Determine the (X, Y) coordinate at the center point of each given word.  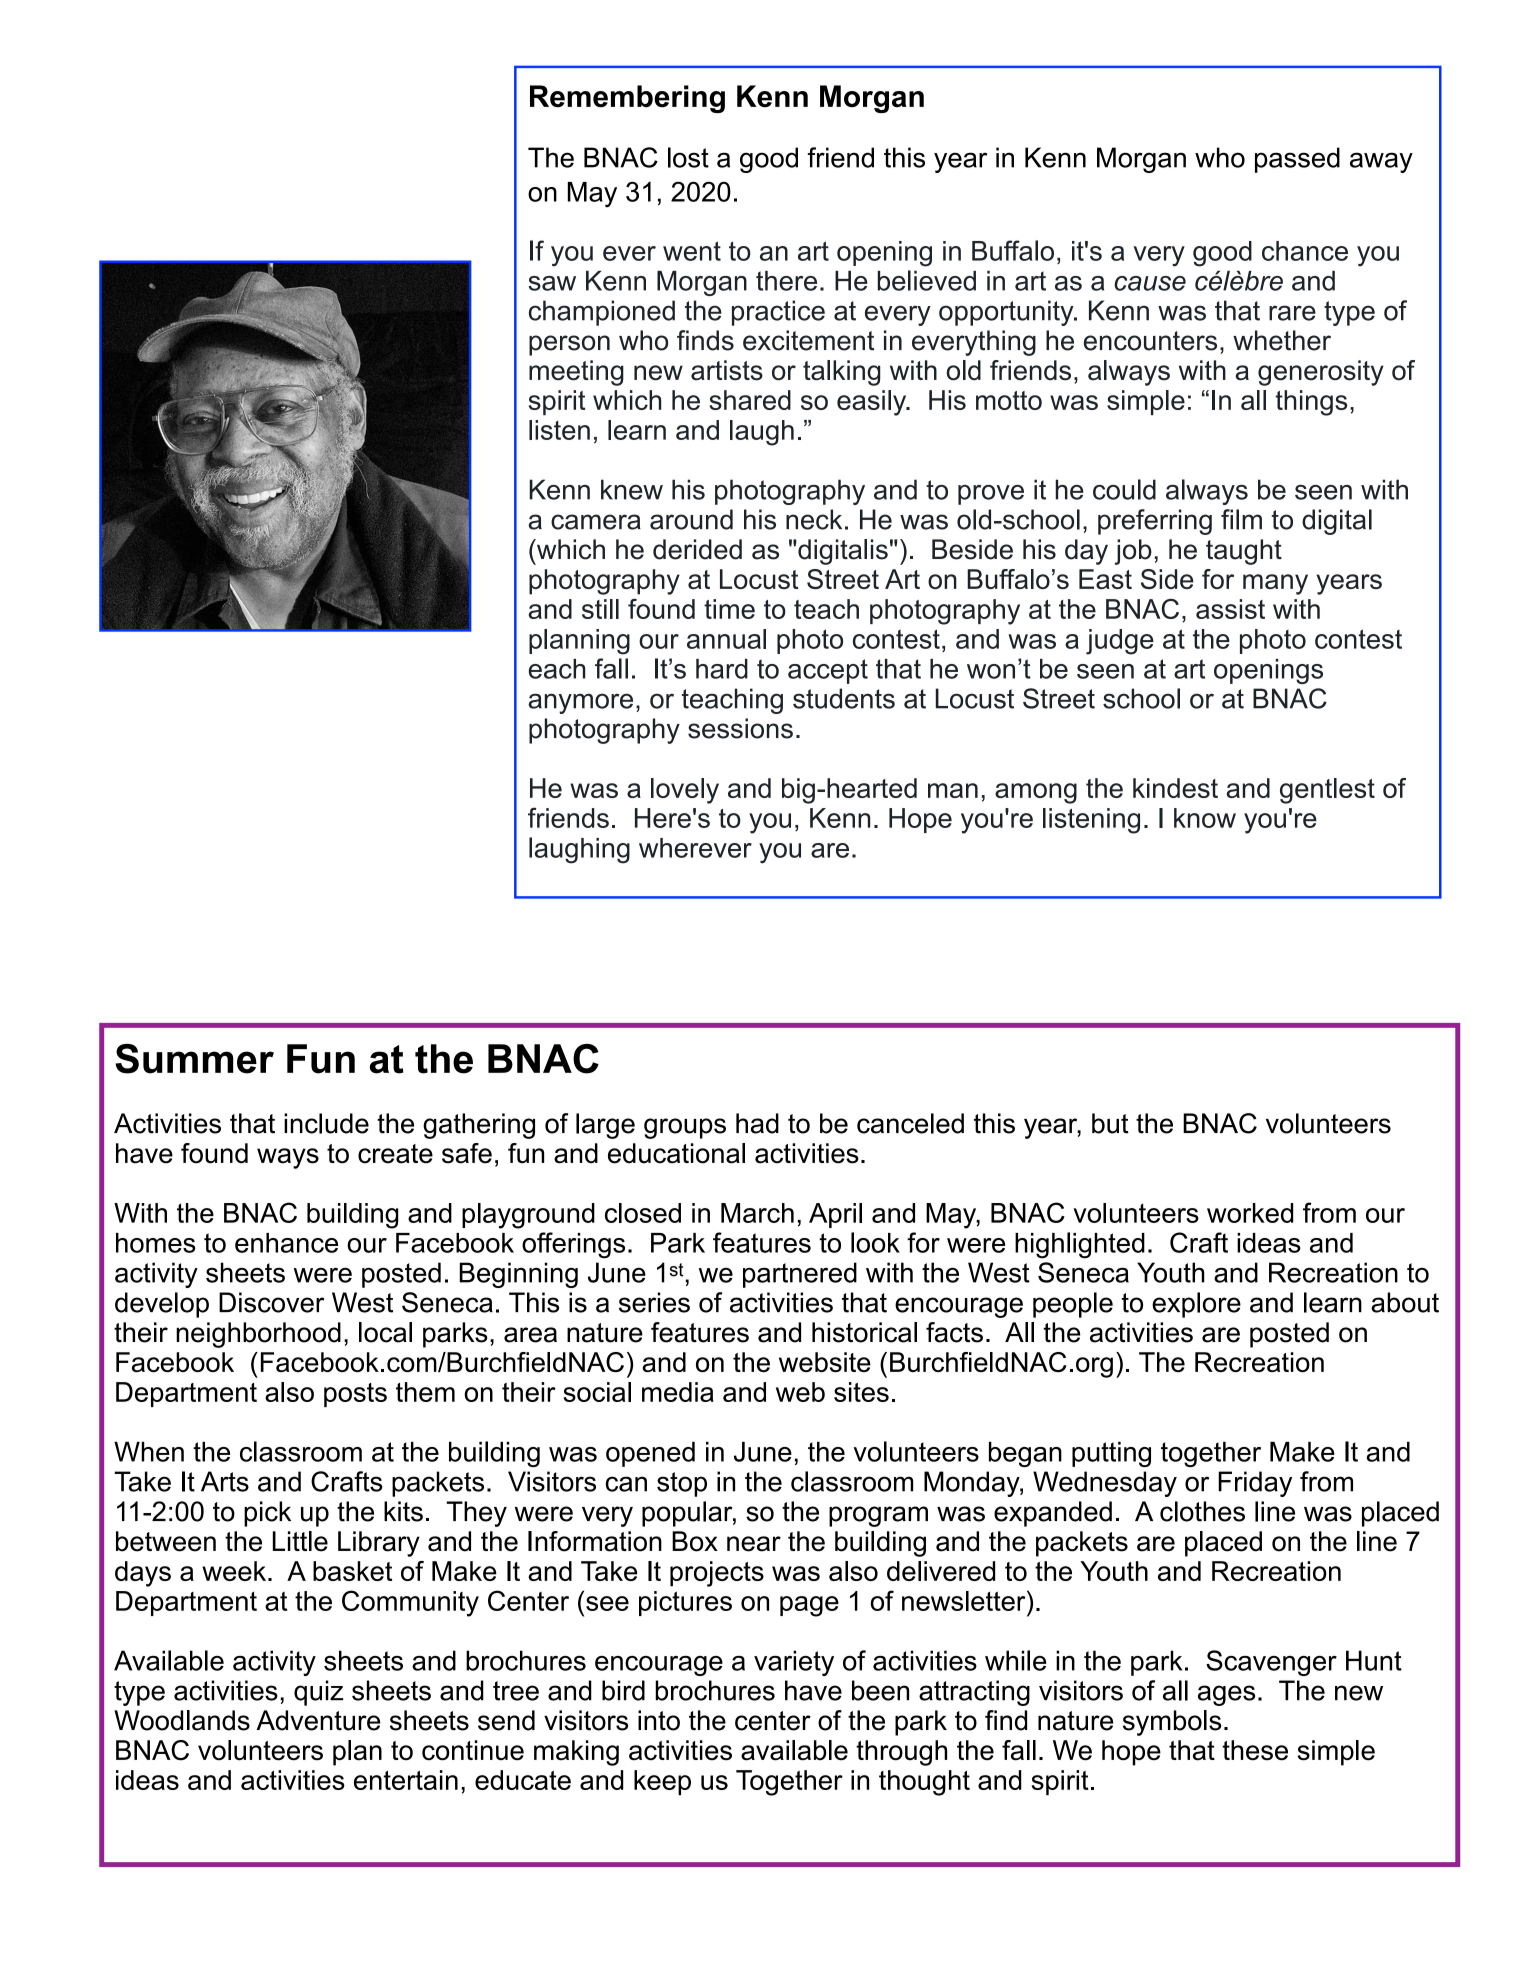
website (825, 1362)
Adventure (318, 1720)
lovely (685, 791)
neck (814, 519)
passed (1297, 160)
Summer (194, 1059)
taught (1244, 552)
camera (596, 522)
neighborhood (258, 1335)
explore (1196, 1305)
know (1205, 818)
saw (552, 283)
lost (688, 157)
